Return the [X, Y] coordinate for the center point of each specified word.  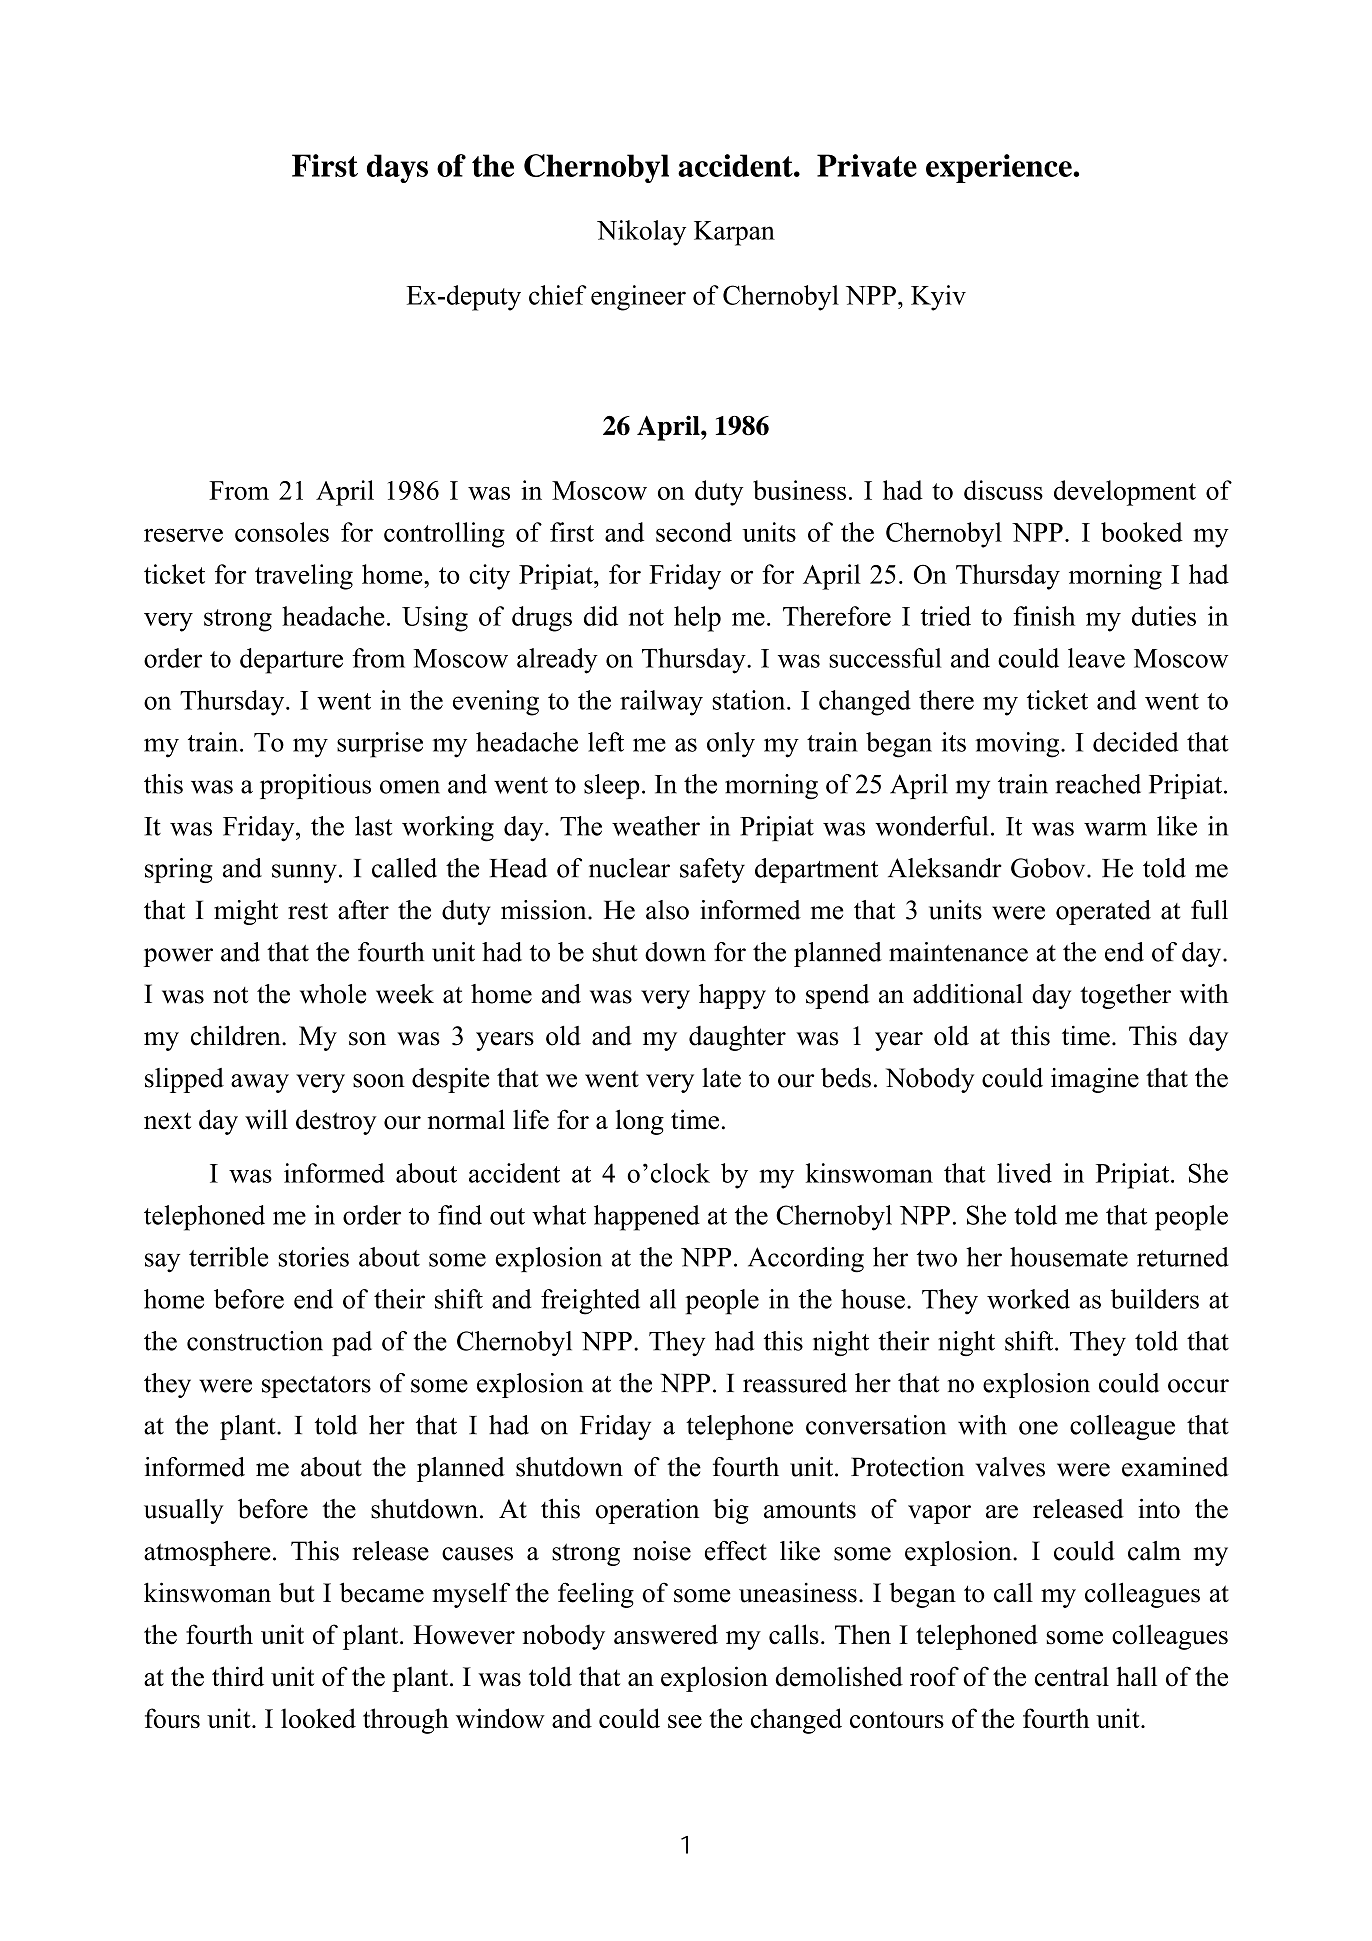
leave [1096, 658]
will [266, 1119]
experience [1000, 168]
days [397, 168]
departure [291, 661]
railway [661, 703]
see [685, 1721]
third [238, 1676]
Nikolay [641, 233]
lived [1024, 1173]
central [1072, 1676]
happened [647, 1218]
